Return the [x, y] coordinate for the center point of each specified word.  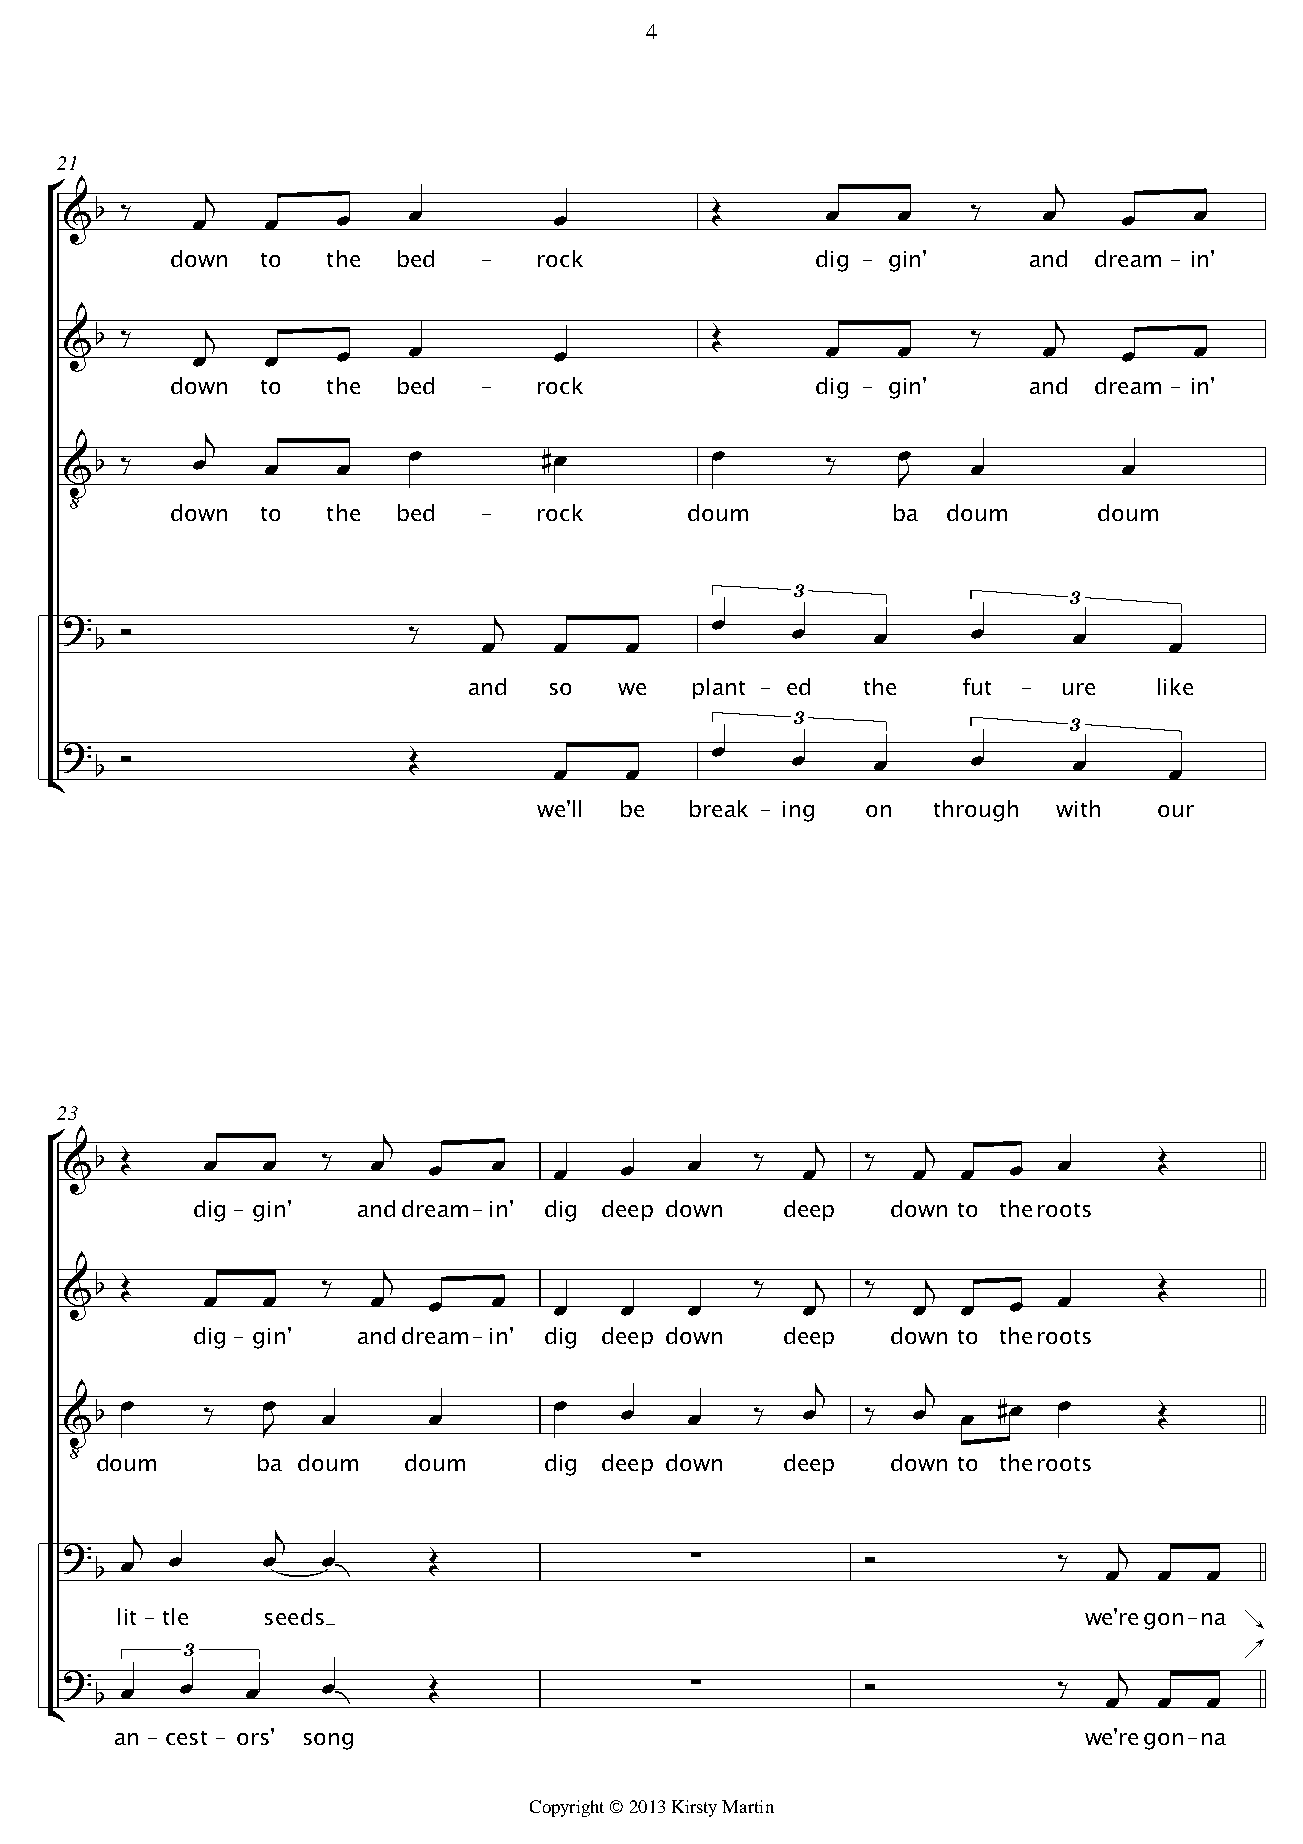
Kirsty [694, 1808]
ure [1079, 689]
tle [175, 1616]
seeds [294, 1616]
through [976, 811]
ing [798, 811]
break [719, 808]
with [1078, 808]
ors [253, 1739]
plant [719, 688]
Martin [748, 1806]
